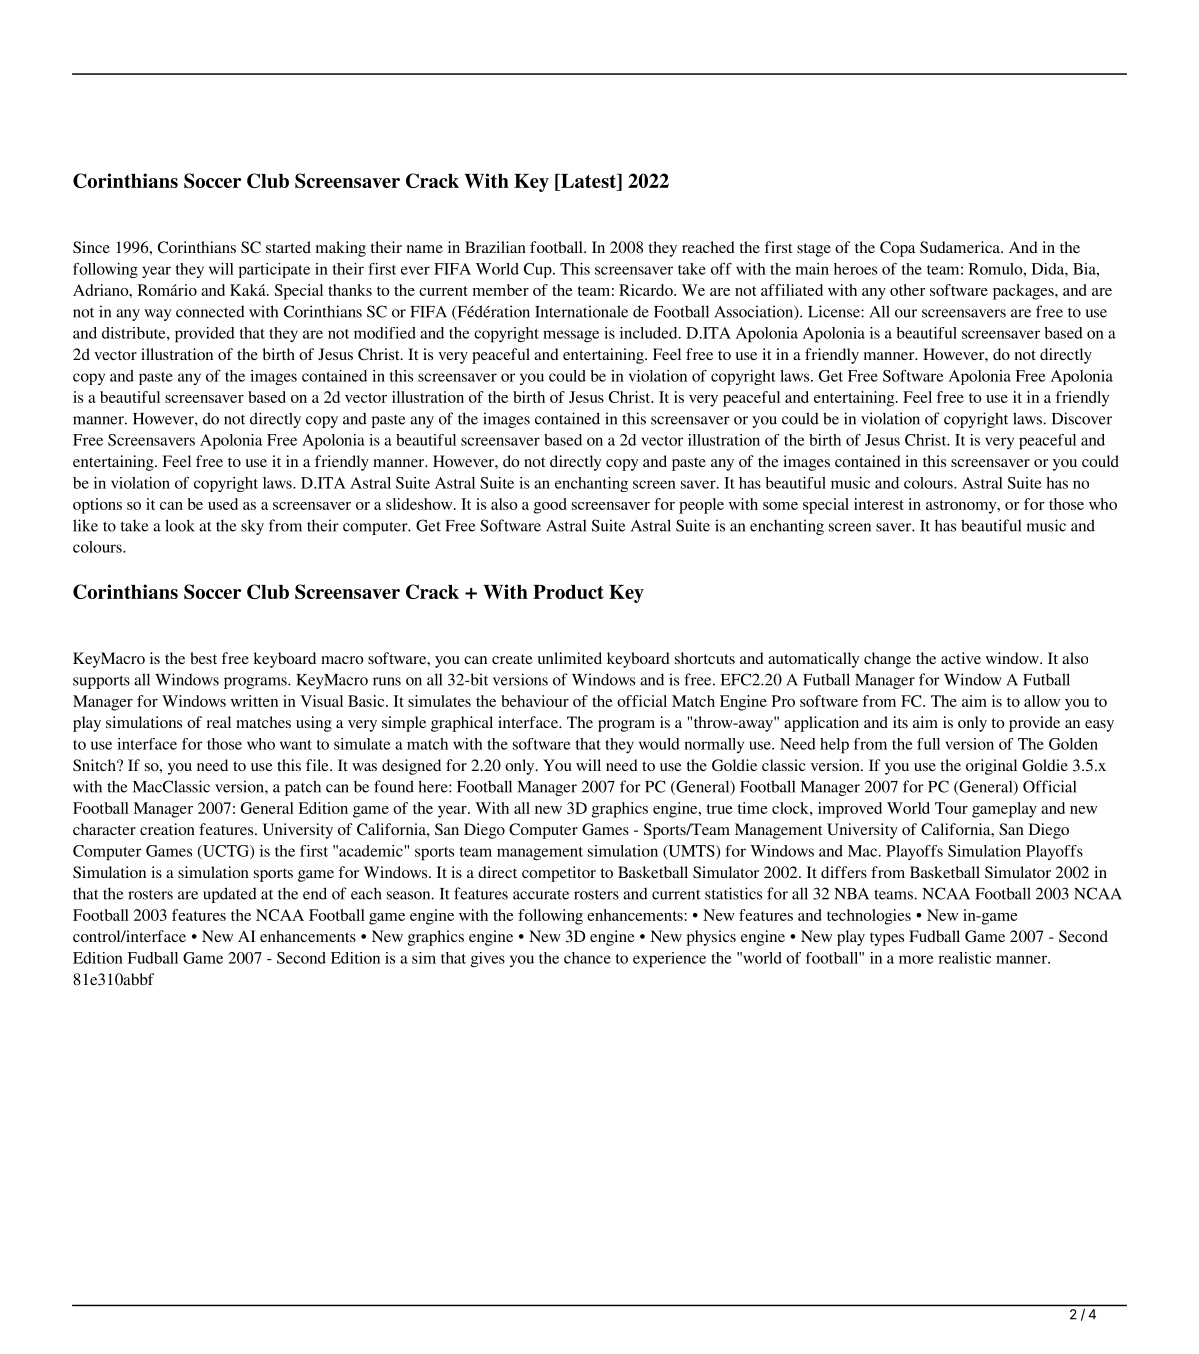 The width and height of the screenshot is (1199, 1354). I want to click on would, so click(659, 744).
